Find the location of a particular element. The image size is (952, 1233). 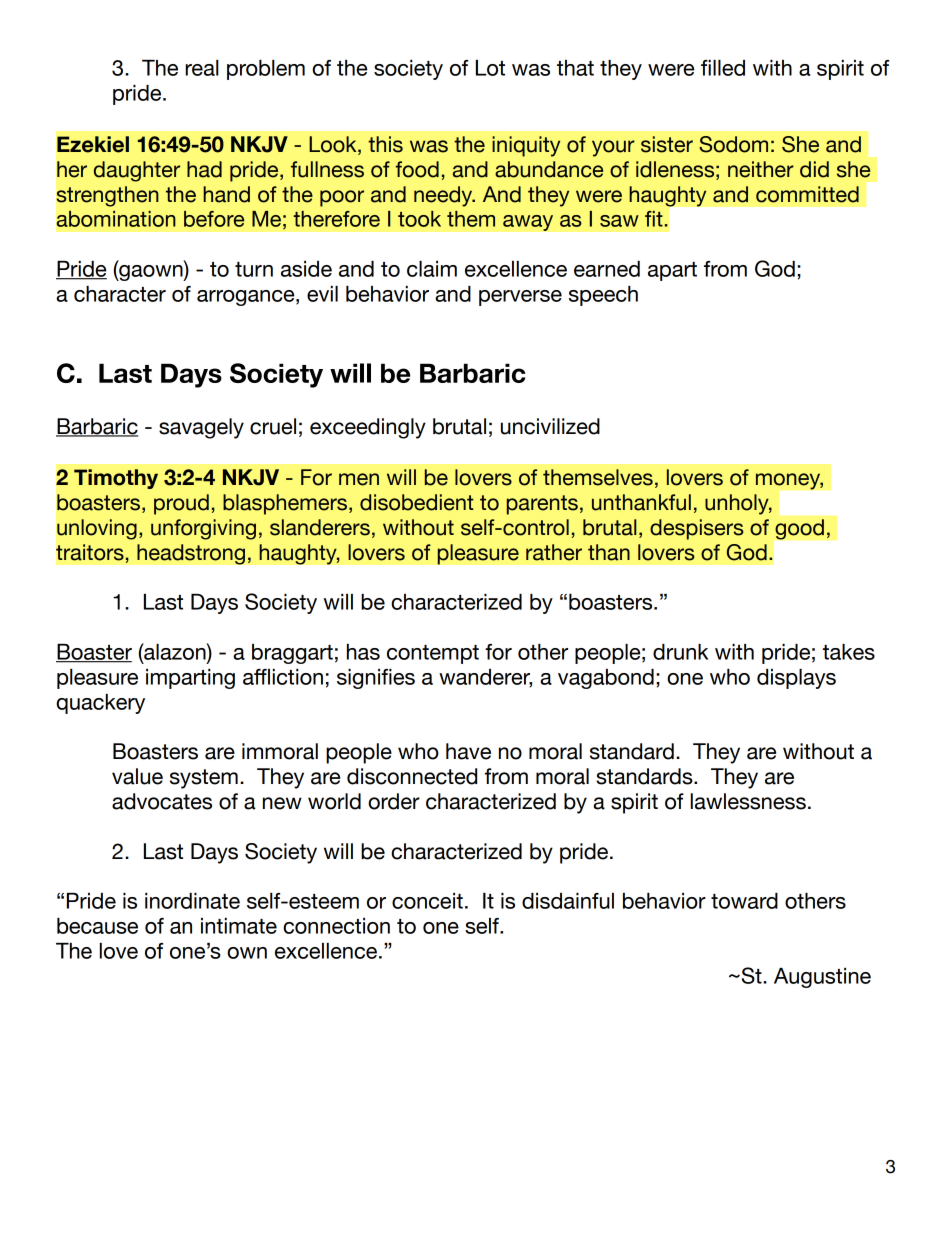

real is located at coordinates (202, 68).
